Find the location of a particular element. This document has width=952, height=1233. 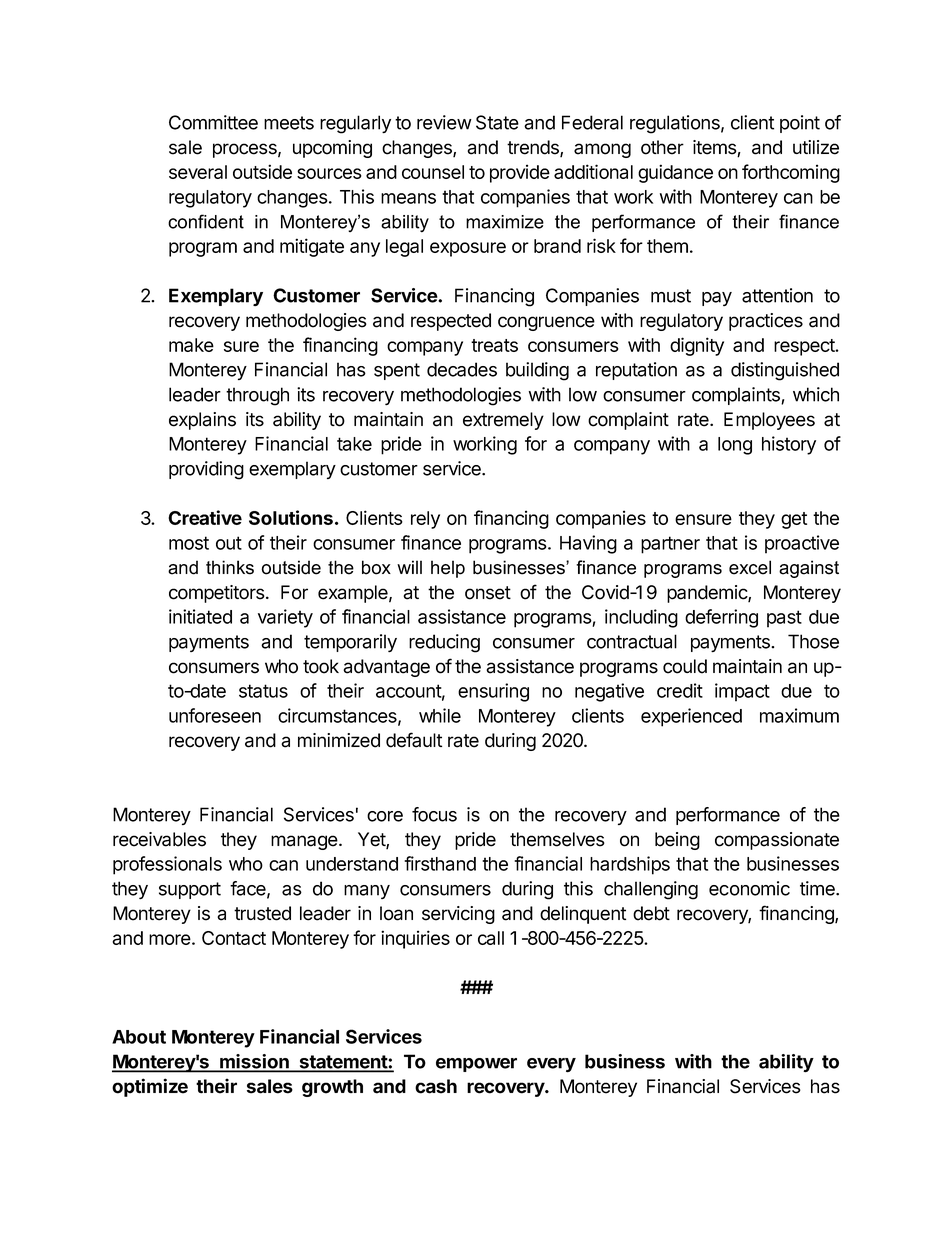

long is located at coordinates (735, 446).
